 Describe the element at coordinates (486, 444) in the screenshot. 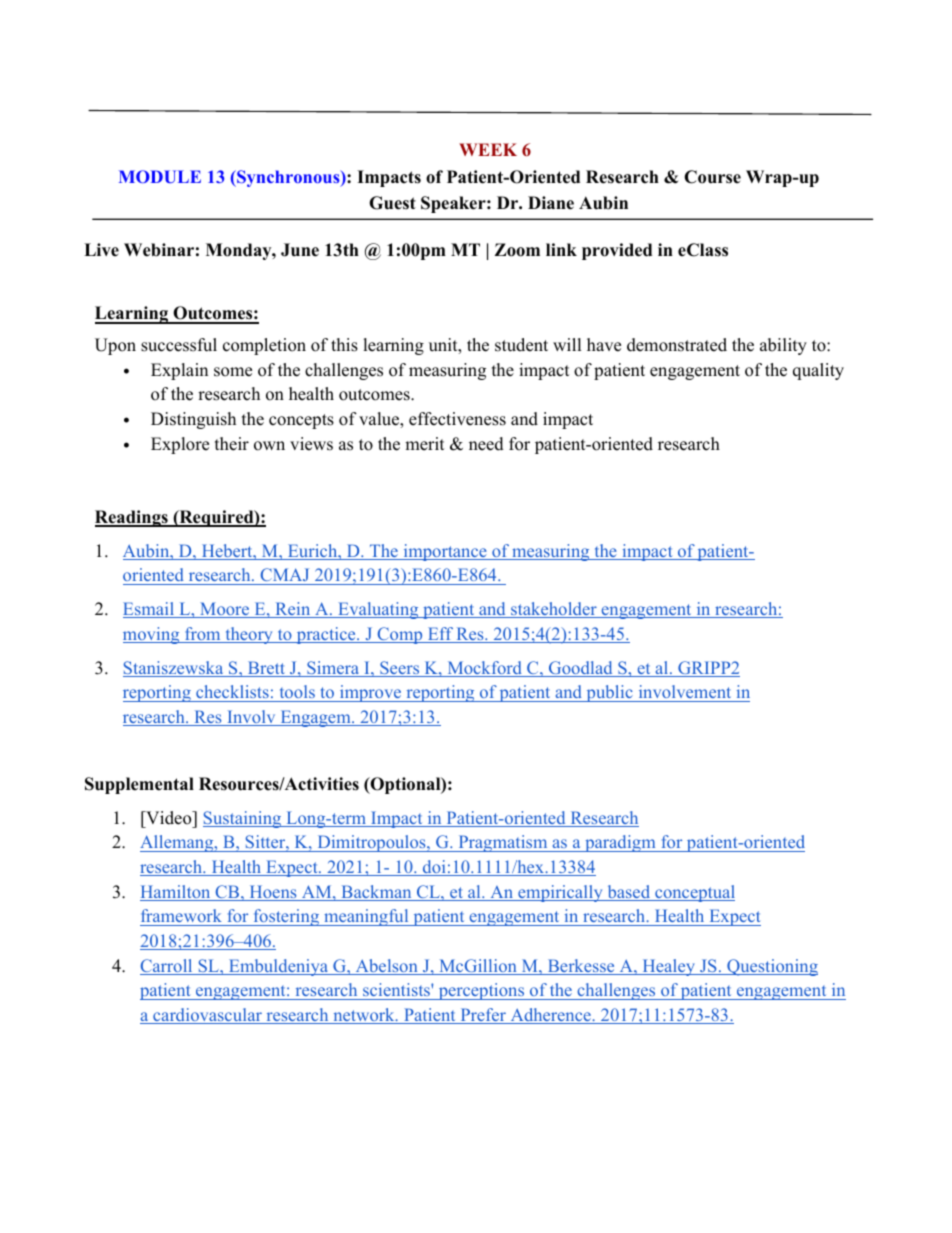

I see `need` at that location.
